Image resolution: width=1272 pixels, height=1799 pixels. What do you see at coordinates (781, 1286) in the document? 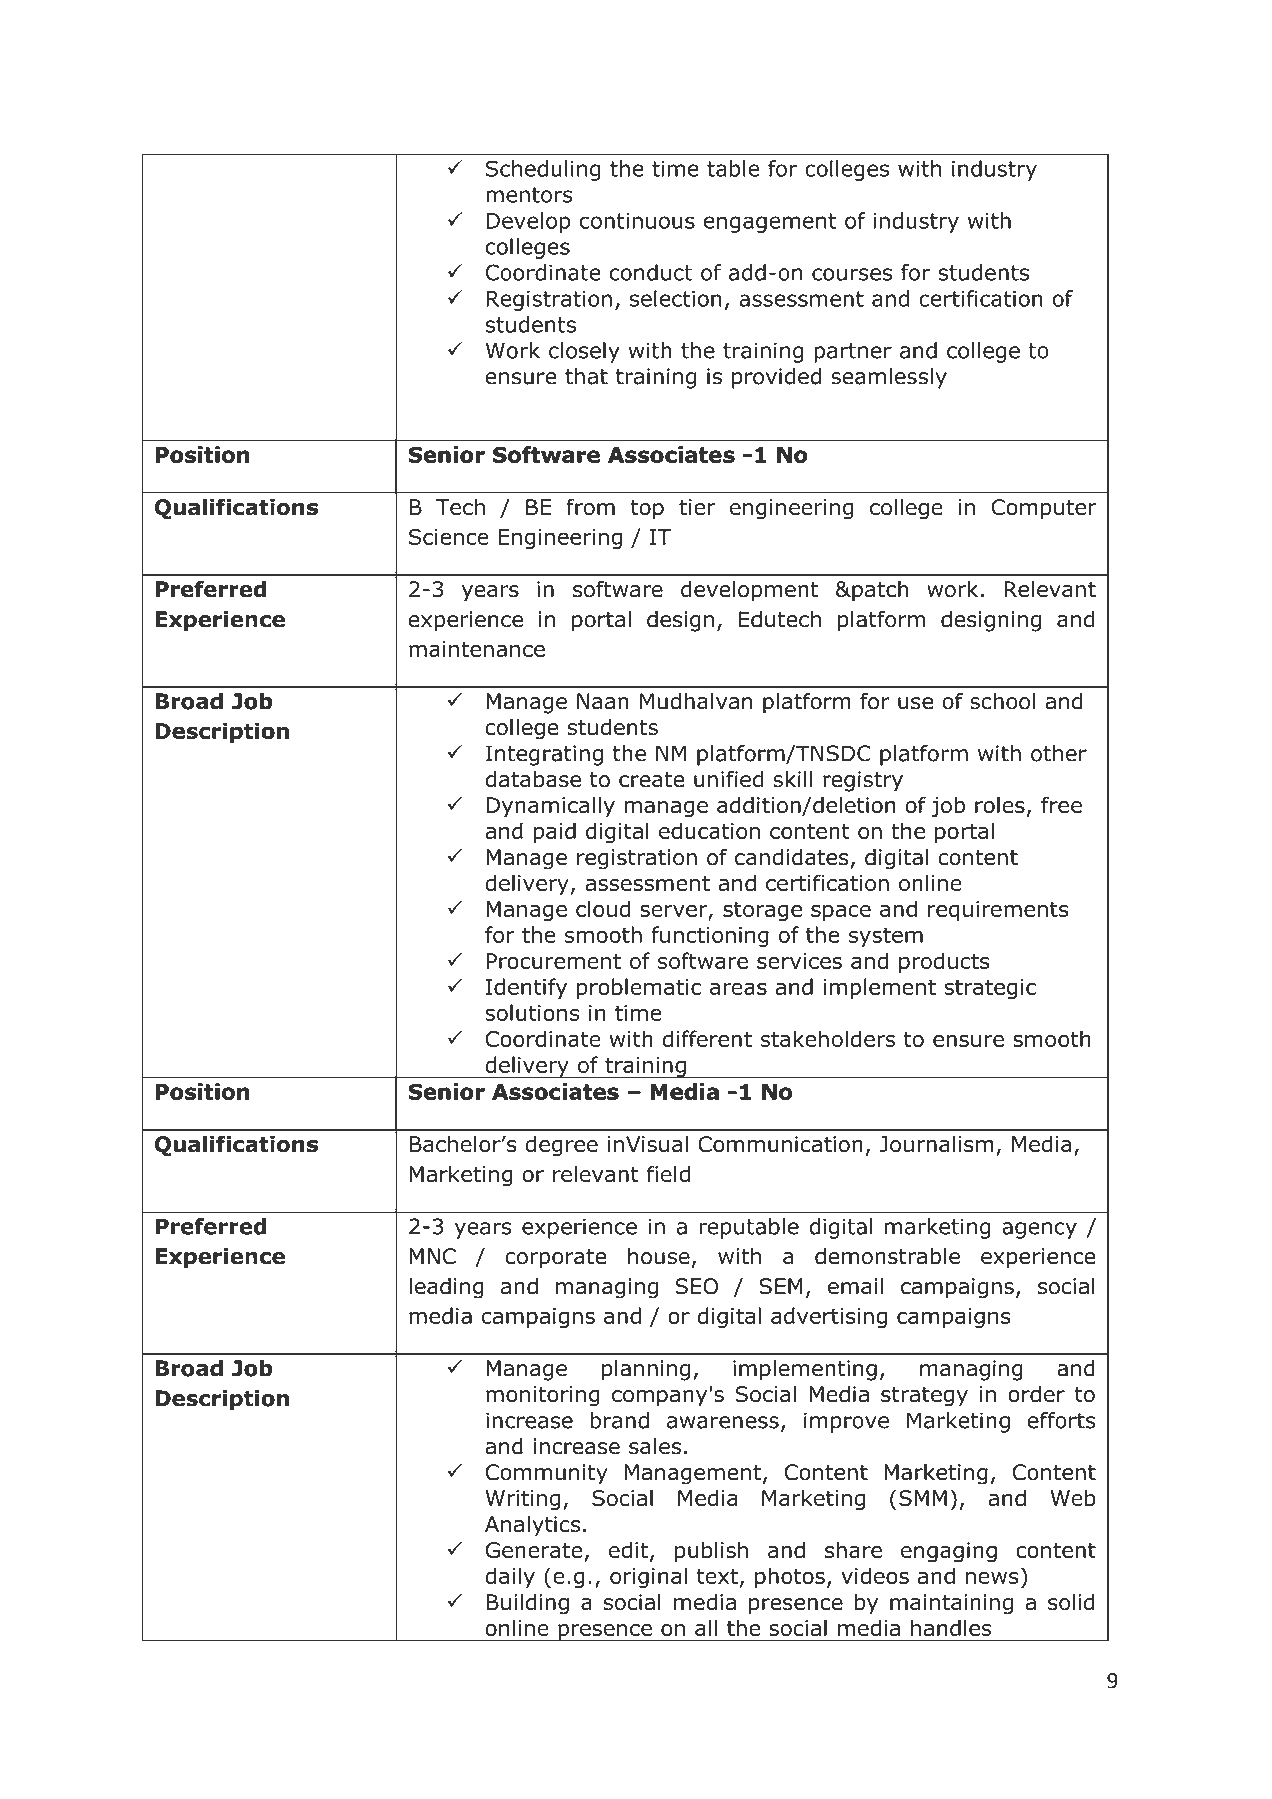
I see `SEM` at bounding box center [781, 1286].
